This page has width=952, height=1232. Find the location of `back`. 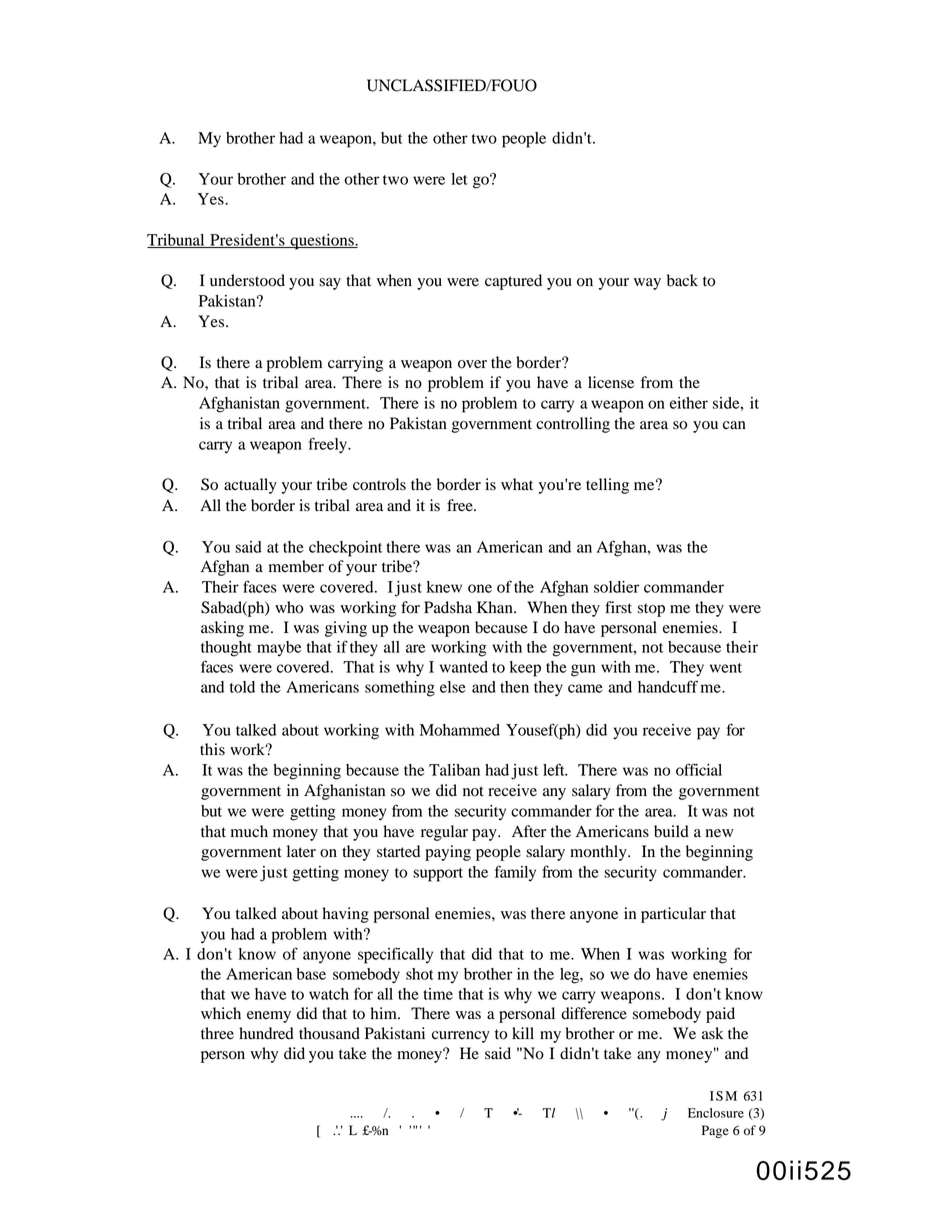

back is located at coordinates (682, 280).
